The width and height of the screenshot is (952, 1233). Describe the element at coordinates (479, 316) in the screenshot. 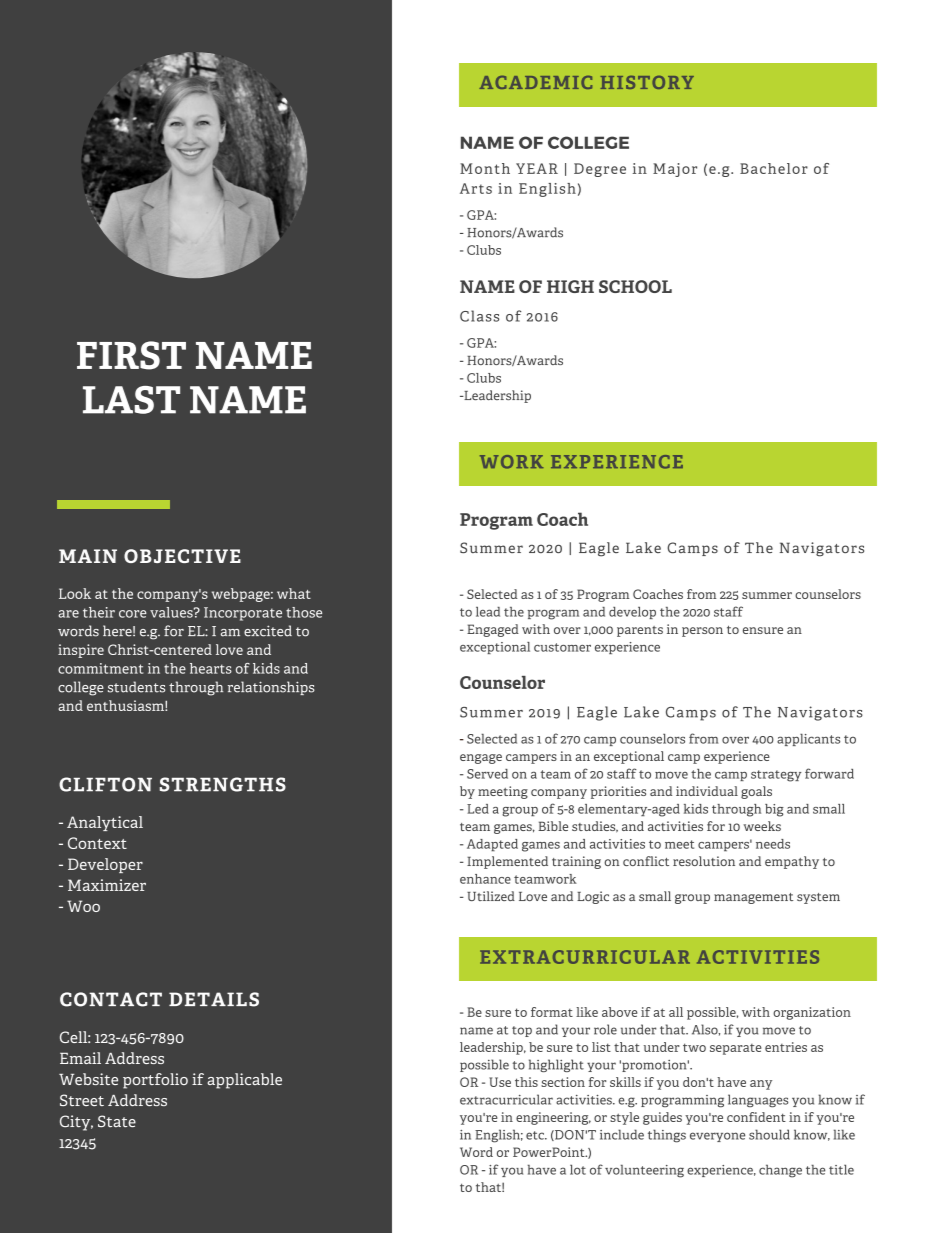

I see `Class` at that location.
